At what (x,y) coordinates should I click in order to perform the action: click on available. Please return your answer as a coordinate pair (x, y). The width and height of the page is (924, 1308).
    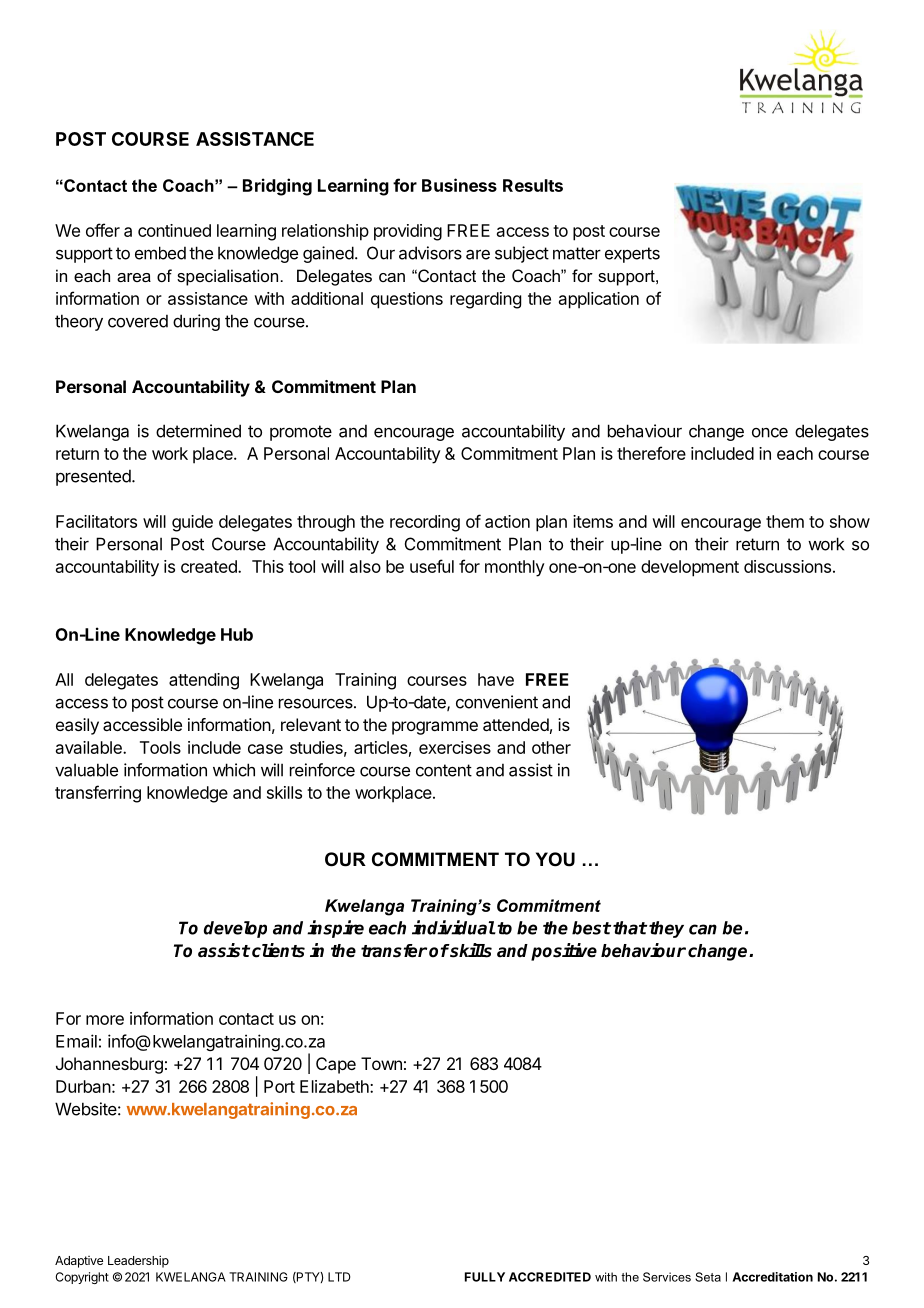
    Looking at the image, I should click on (90, 747).
